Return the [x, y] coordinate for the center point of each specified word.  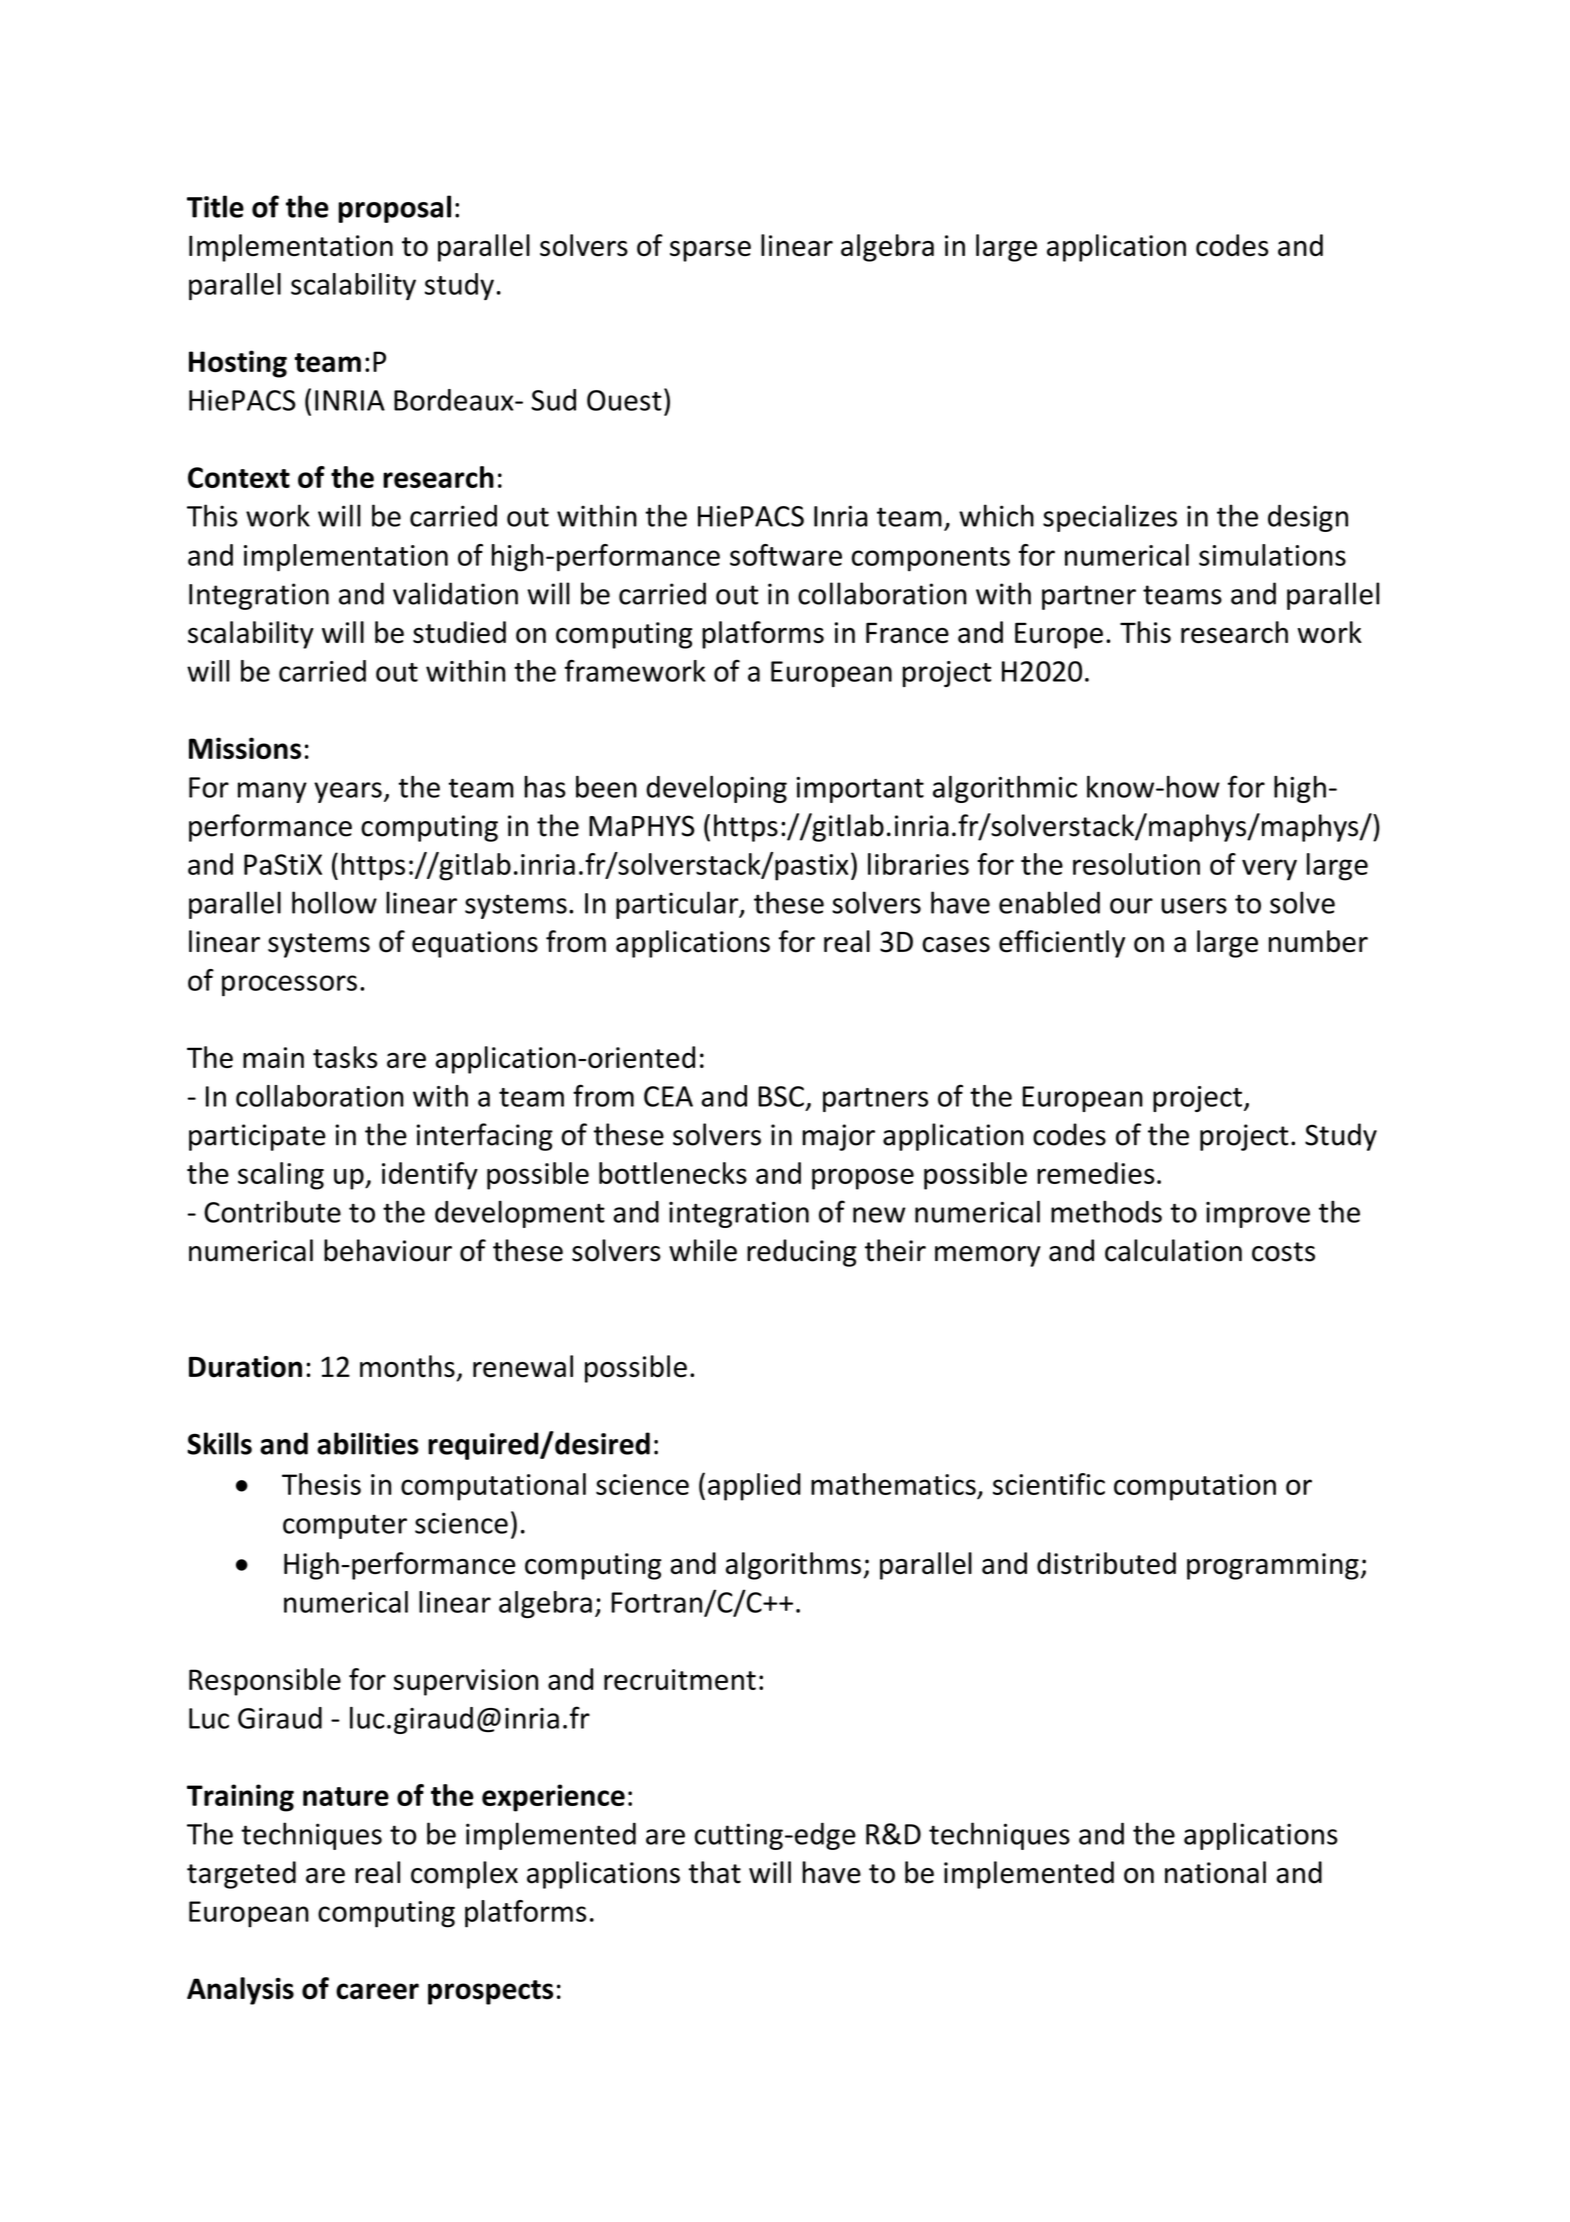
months [407, 1366]
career [377, 1991]
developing [716, 789]
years [348, 792]
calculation [1173, 1250]
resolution [1136, 864]
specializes [1110, 518]
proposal [394, 209]
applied [754, 1487]
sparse [710, 251]
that [715, 1872]
